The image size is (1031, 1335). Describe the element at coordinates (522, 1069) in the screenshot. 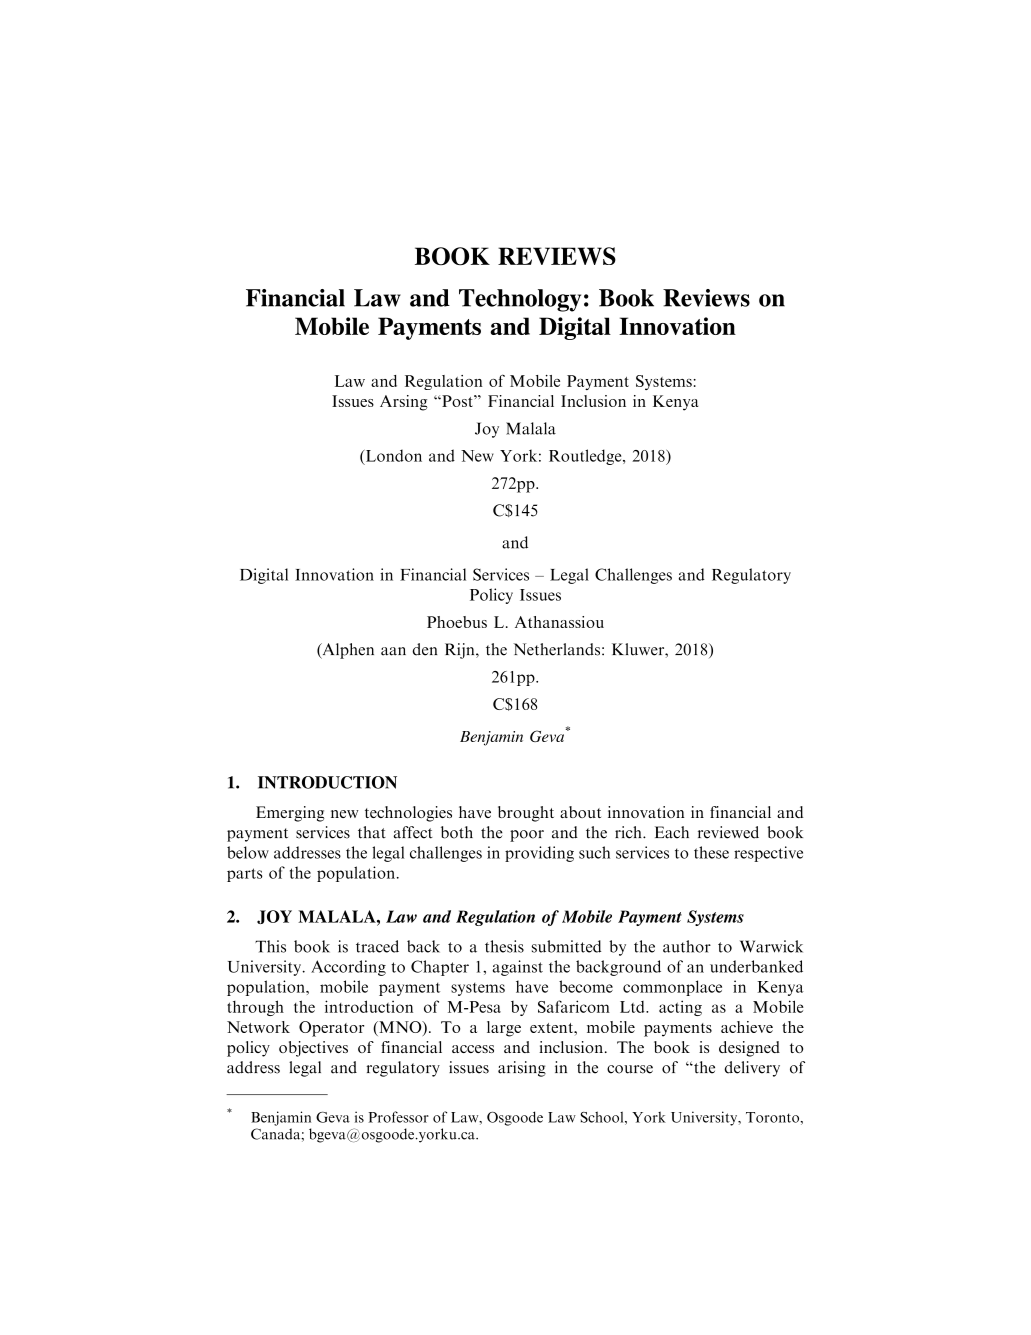

I see `arising` at that location.
